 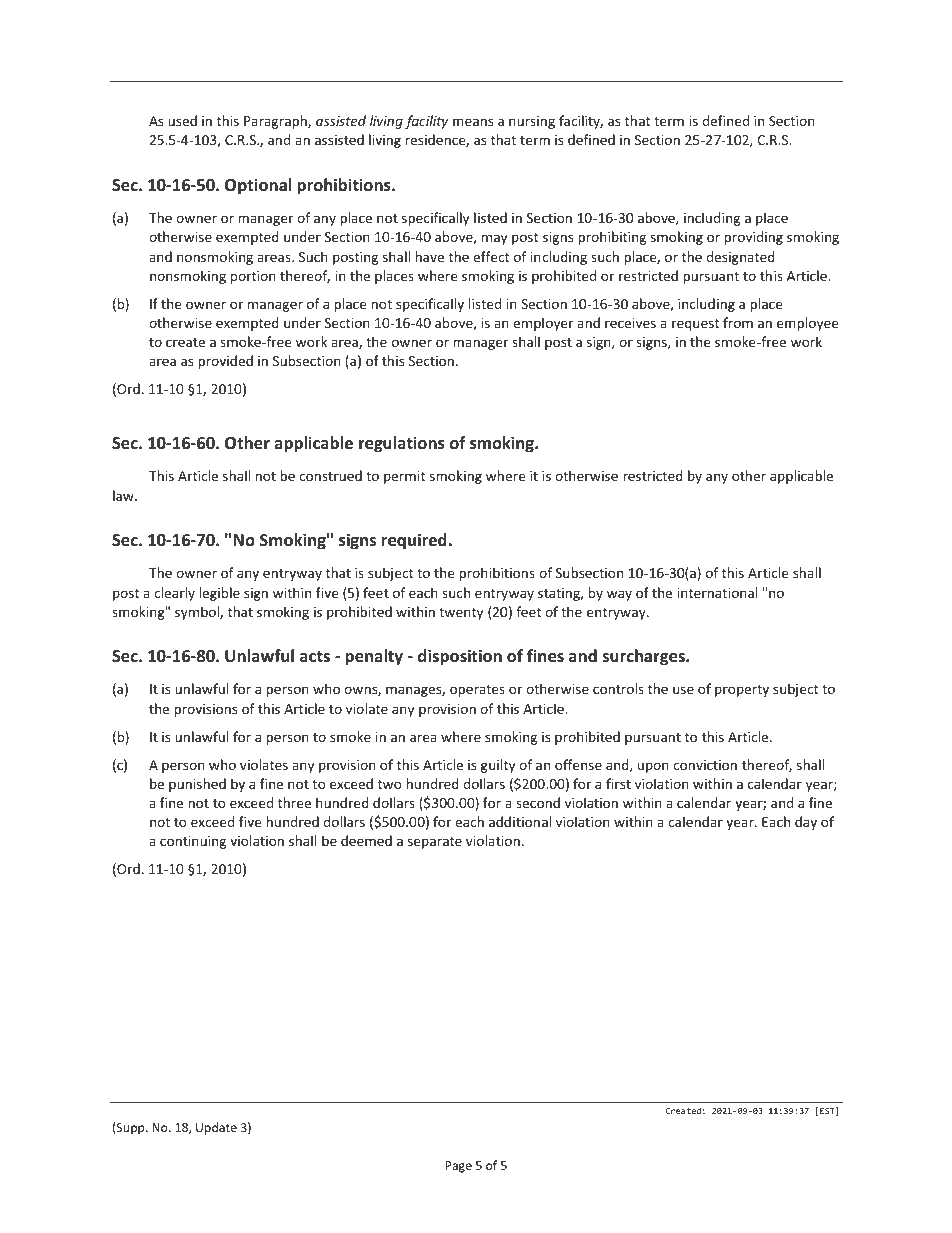 What do you see at coordinates (294, 802) in the image?
I see `three` at bounding box center [294, 802].
